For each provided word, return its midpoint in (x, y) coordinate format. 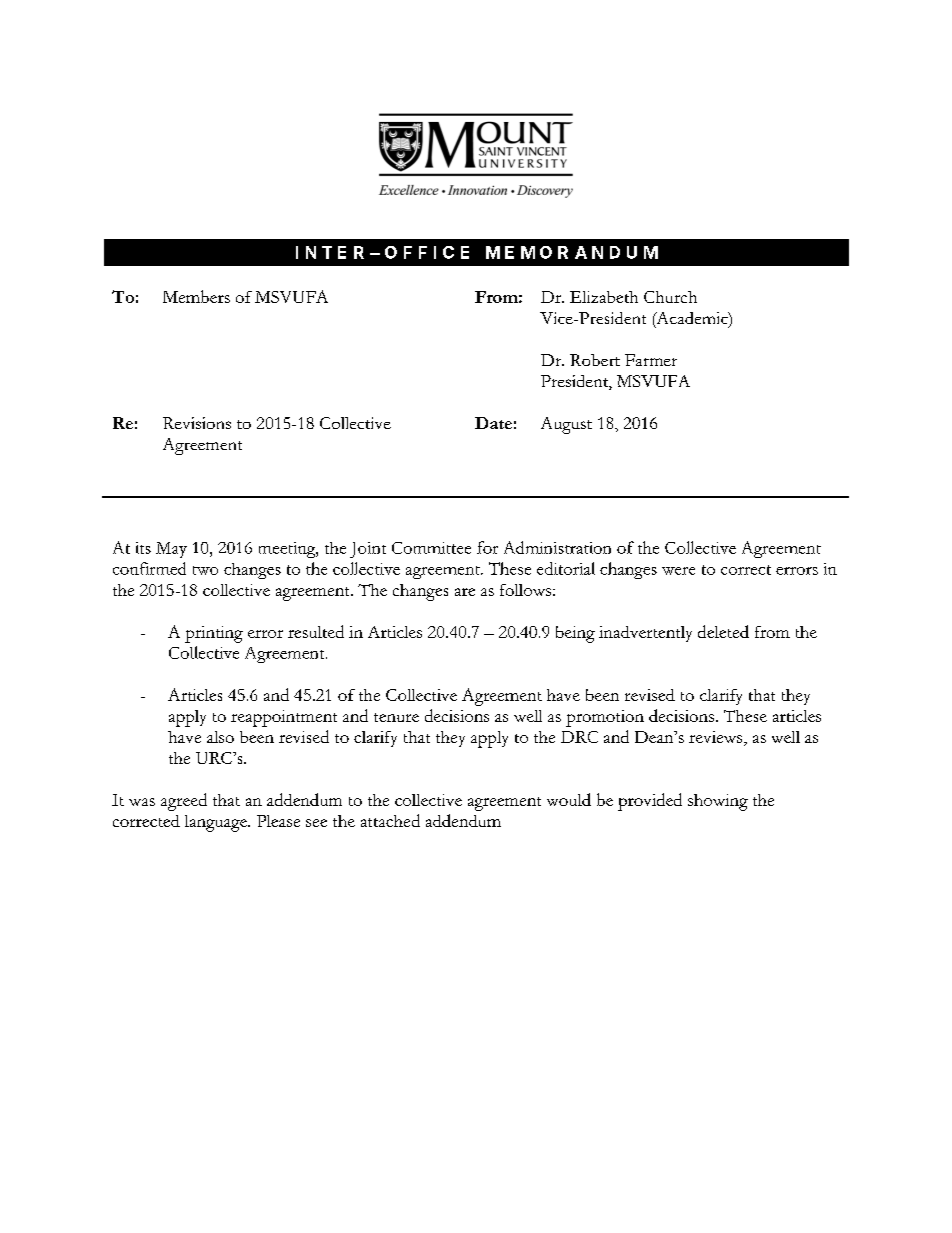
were (678, 571)
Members (196, 296)
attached (390, 820)
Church (670, 297)
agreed (184, 802)
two (205, 570)
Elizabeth (604, 297)
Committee (431, 548)
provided (650, 802)
